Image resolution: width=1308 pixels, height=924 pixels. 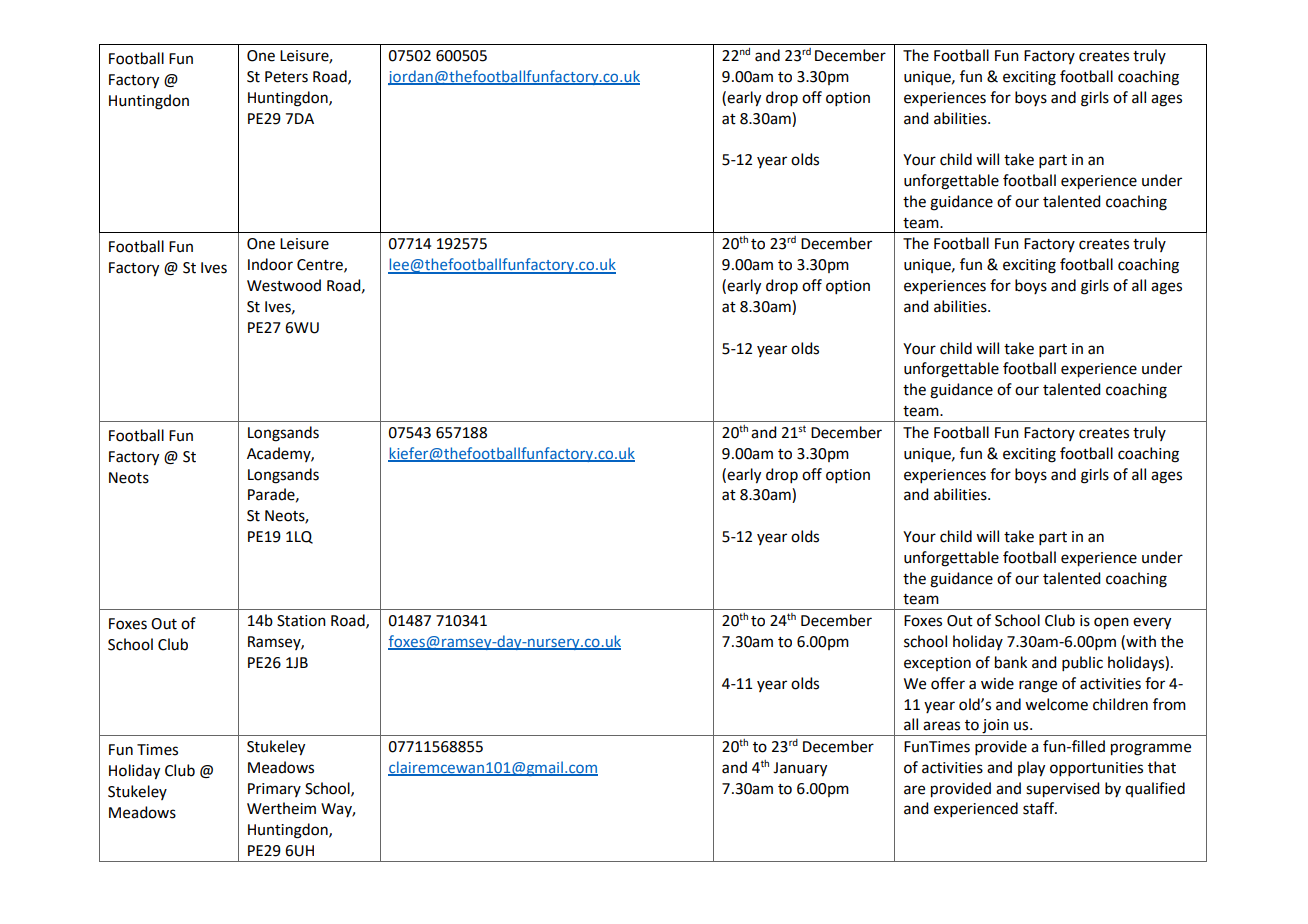 I want to click on Indoor, so click(x=270, y=264).
